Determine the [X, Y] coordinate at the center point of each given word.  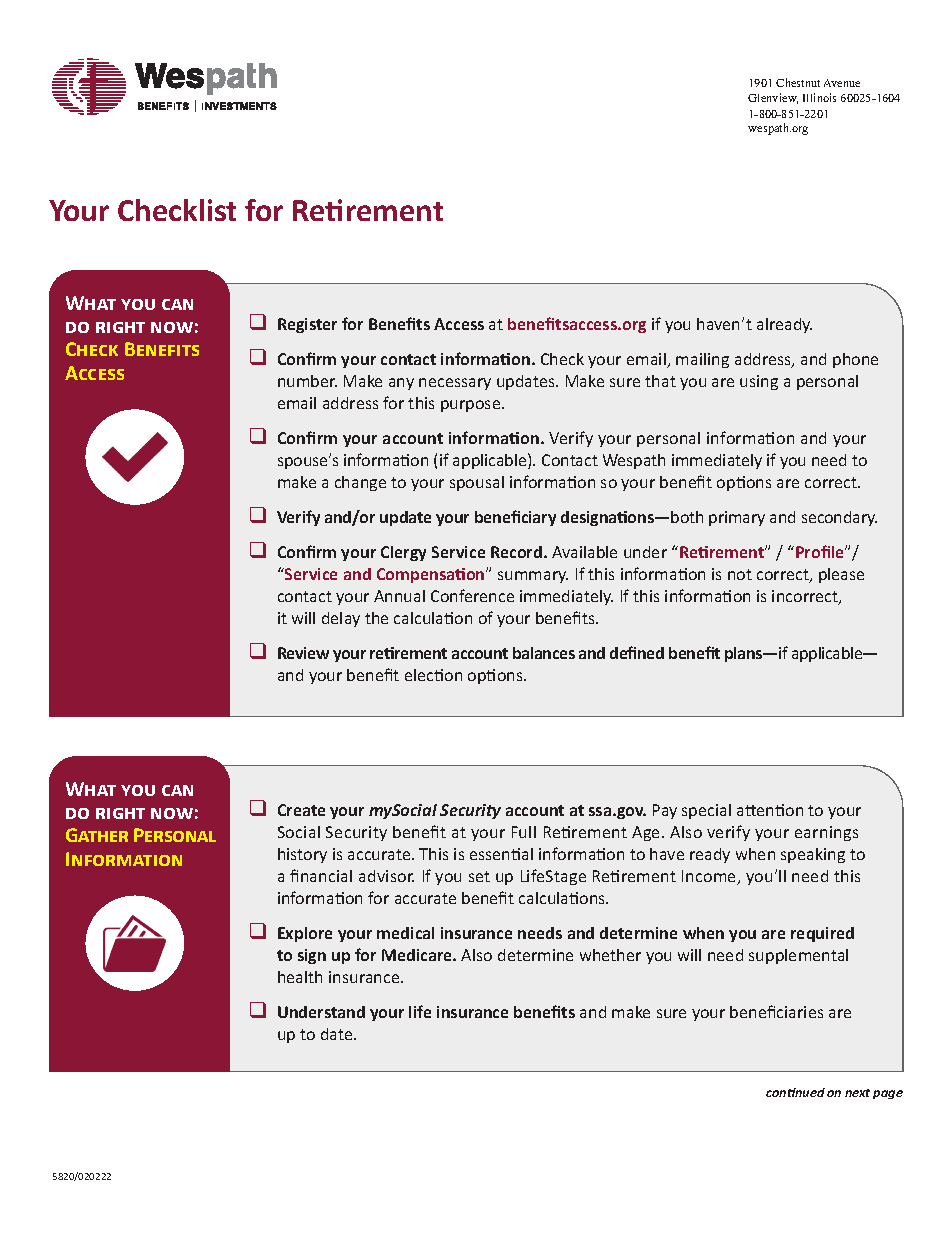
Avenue [842, 83]
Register [307, 325]
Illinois [819, 97]
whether [610, 955]
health [300, 977]
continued [795, 1092]
